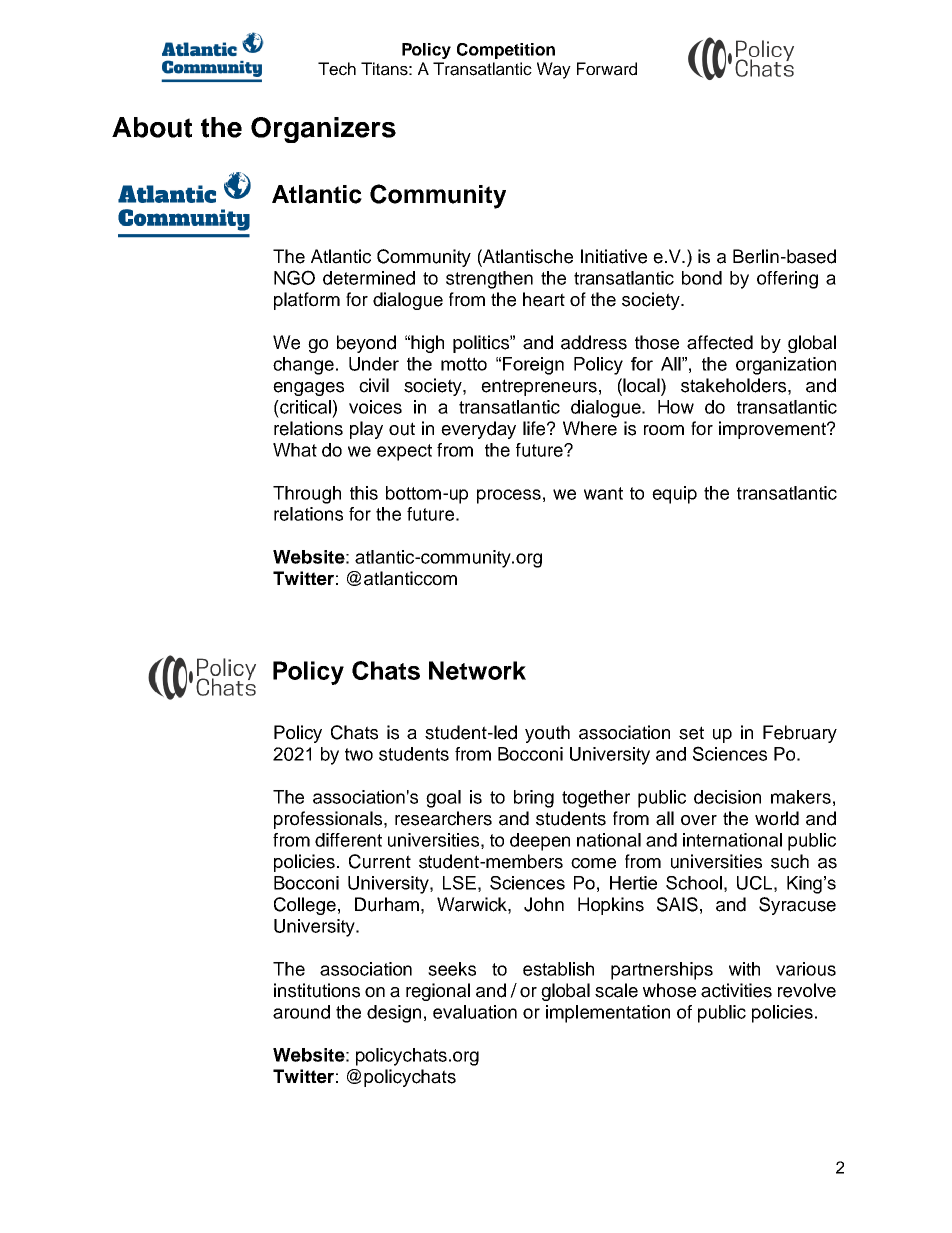 The width and height of the screenshot is (952, 1233). I want to click on About, so click(152, 127).
